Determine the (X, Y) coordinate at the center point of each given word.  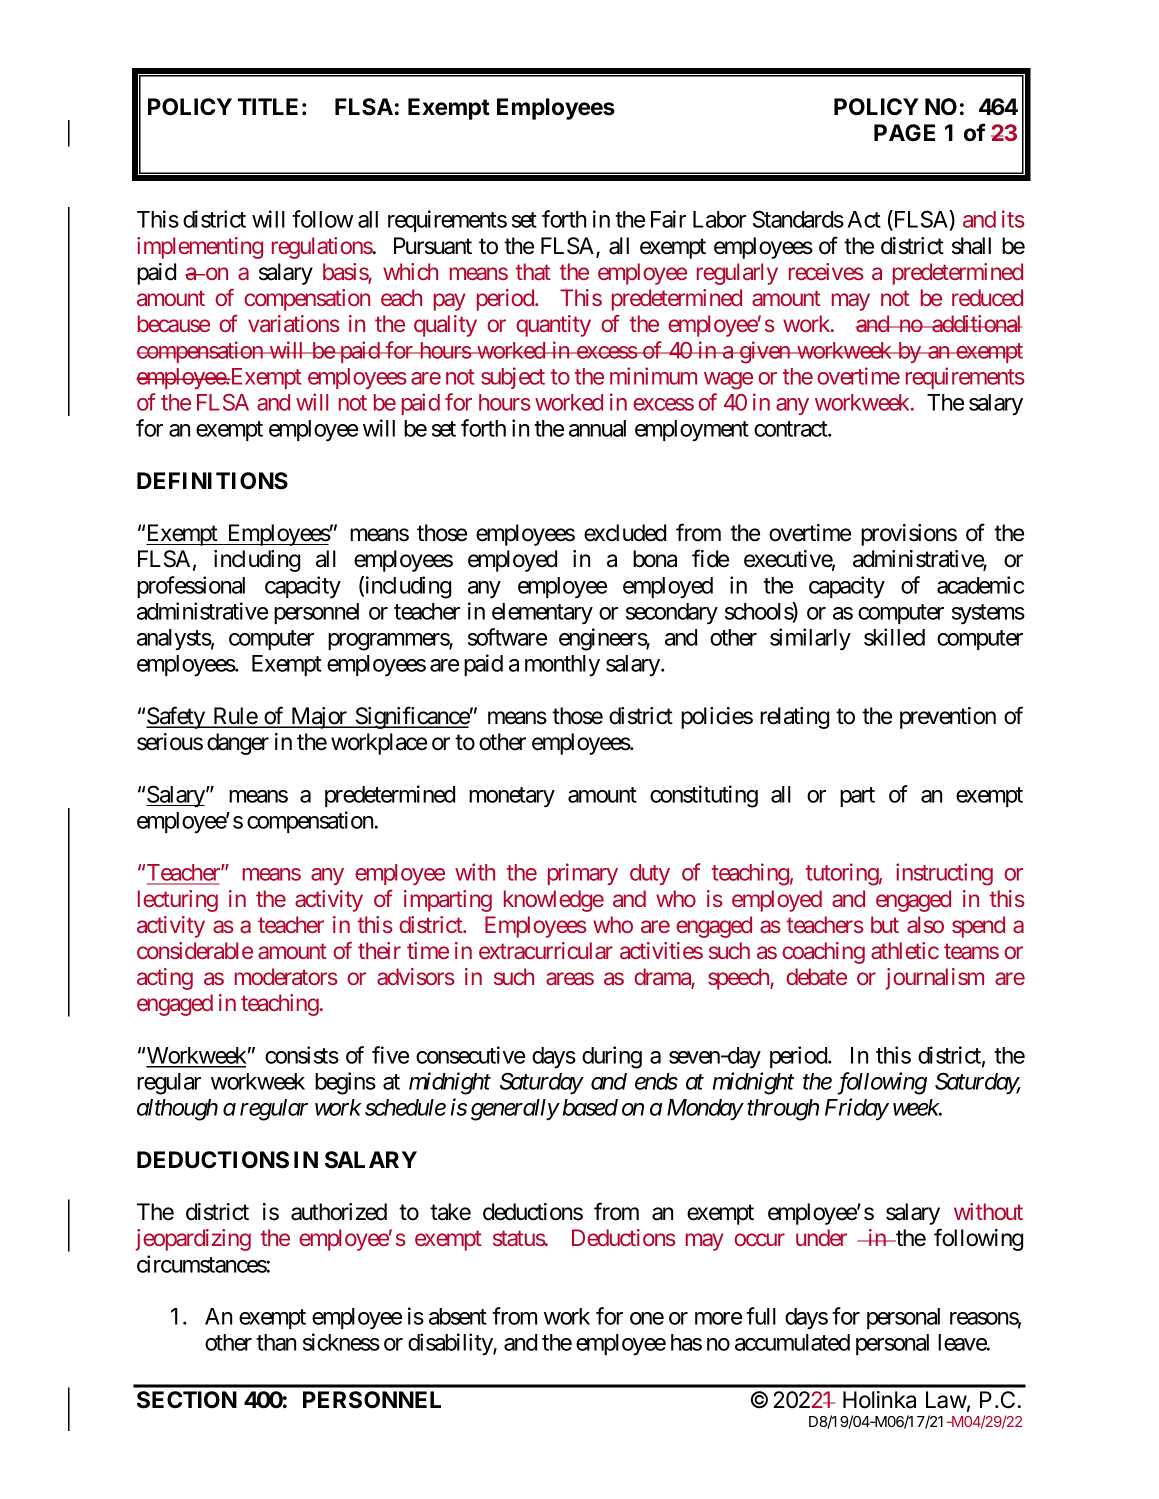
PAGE (904, 133)
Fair (668, 219)
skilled (894, 637)
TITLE (268, 106)
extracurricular (546, 950)
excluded (625, 533)
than (276, 1342)
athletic (905, 950)
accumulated (792, 1342)
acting (165, 979)
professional (191, 587)
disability (451, 1344)
